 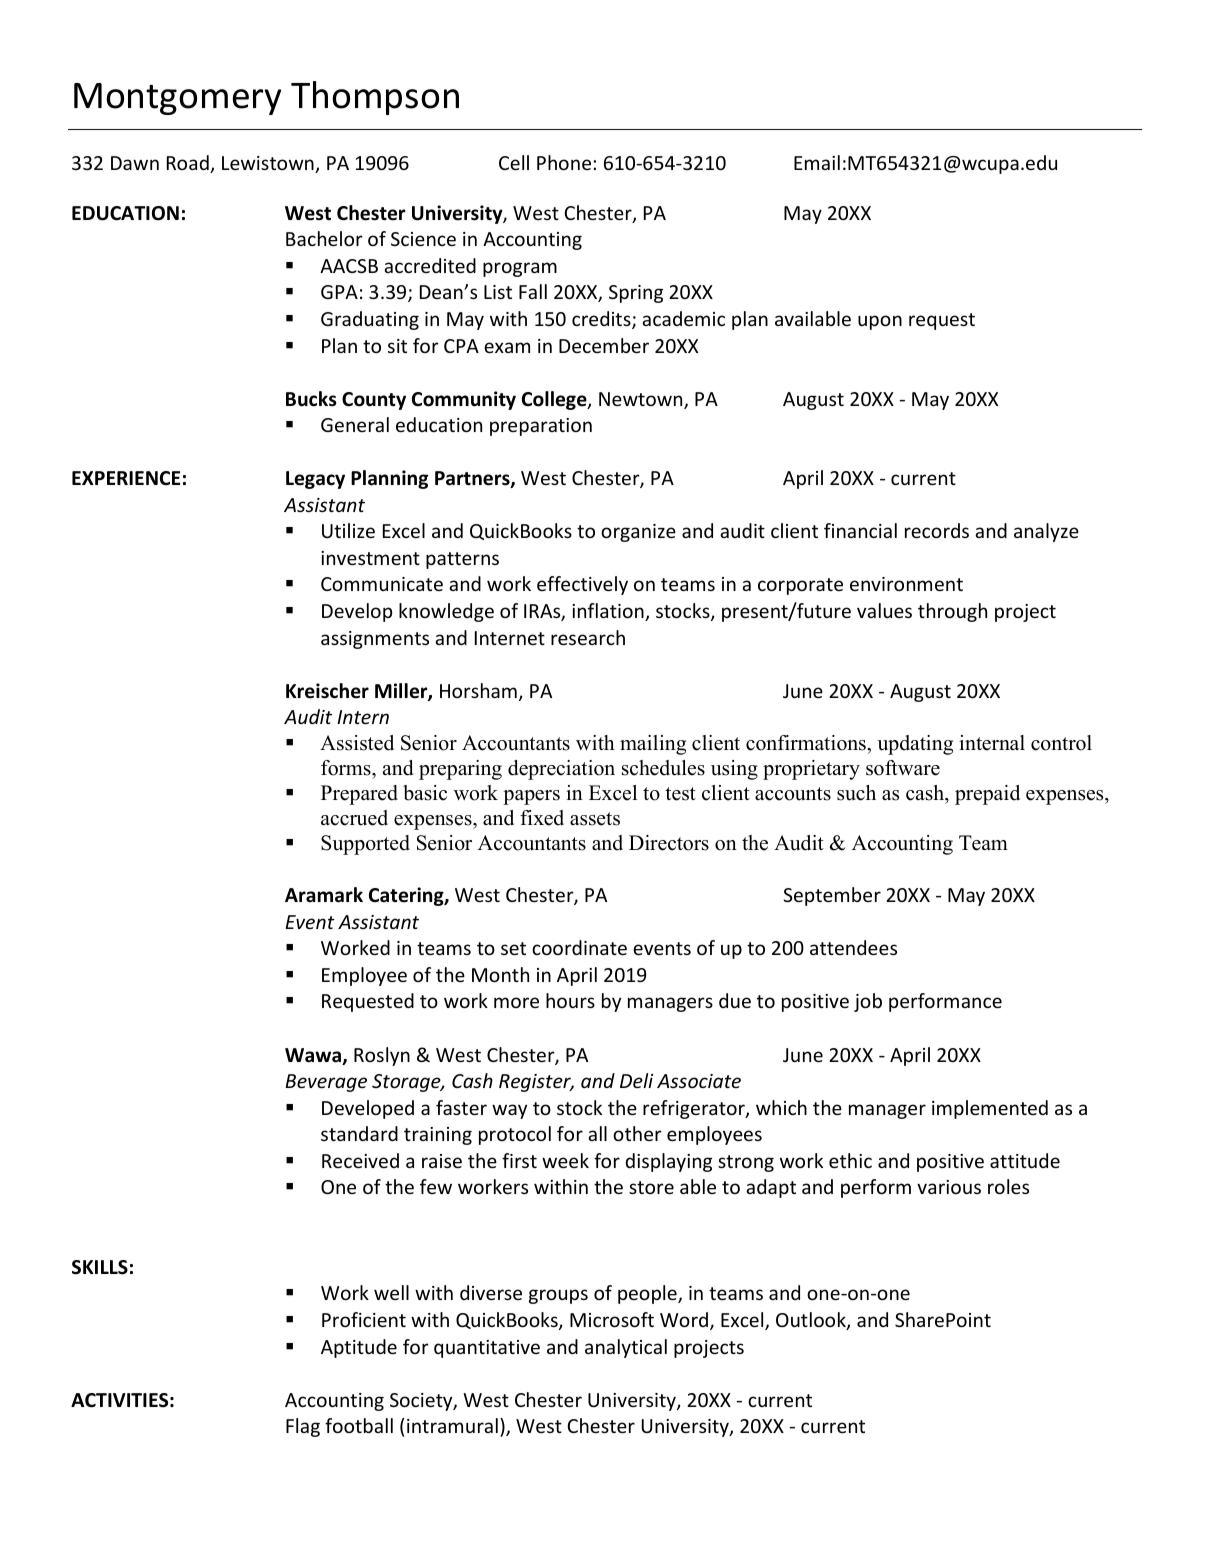 I want to click on Deli, so click(x=637, y=1080).
